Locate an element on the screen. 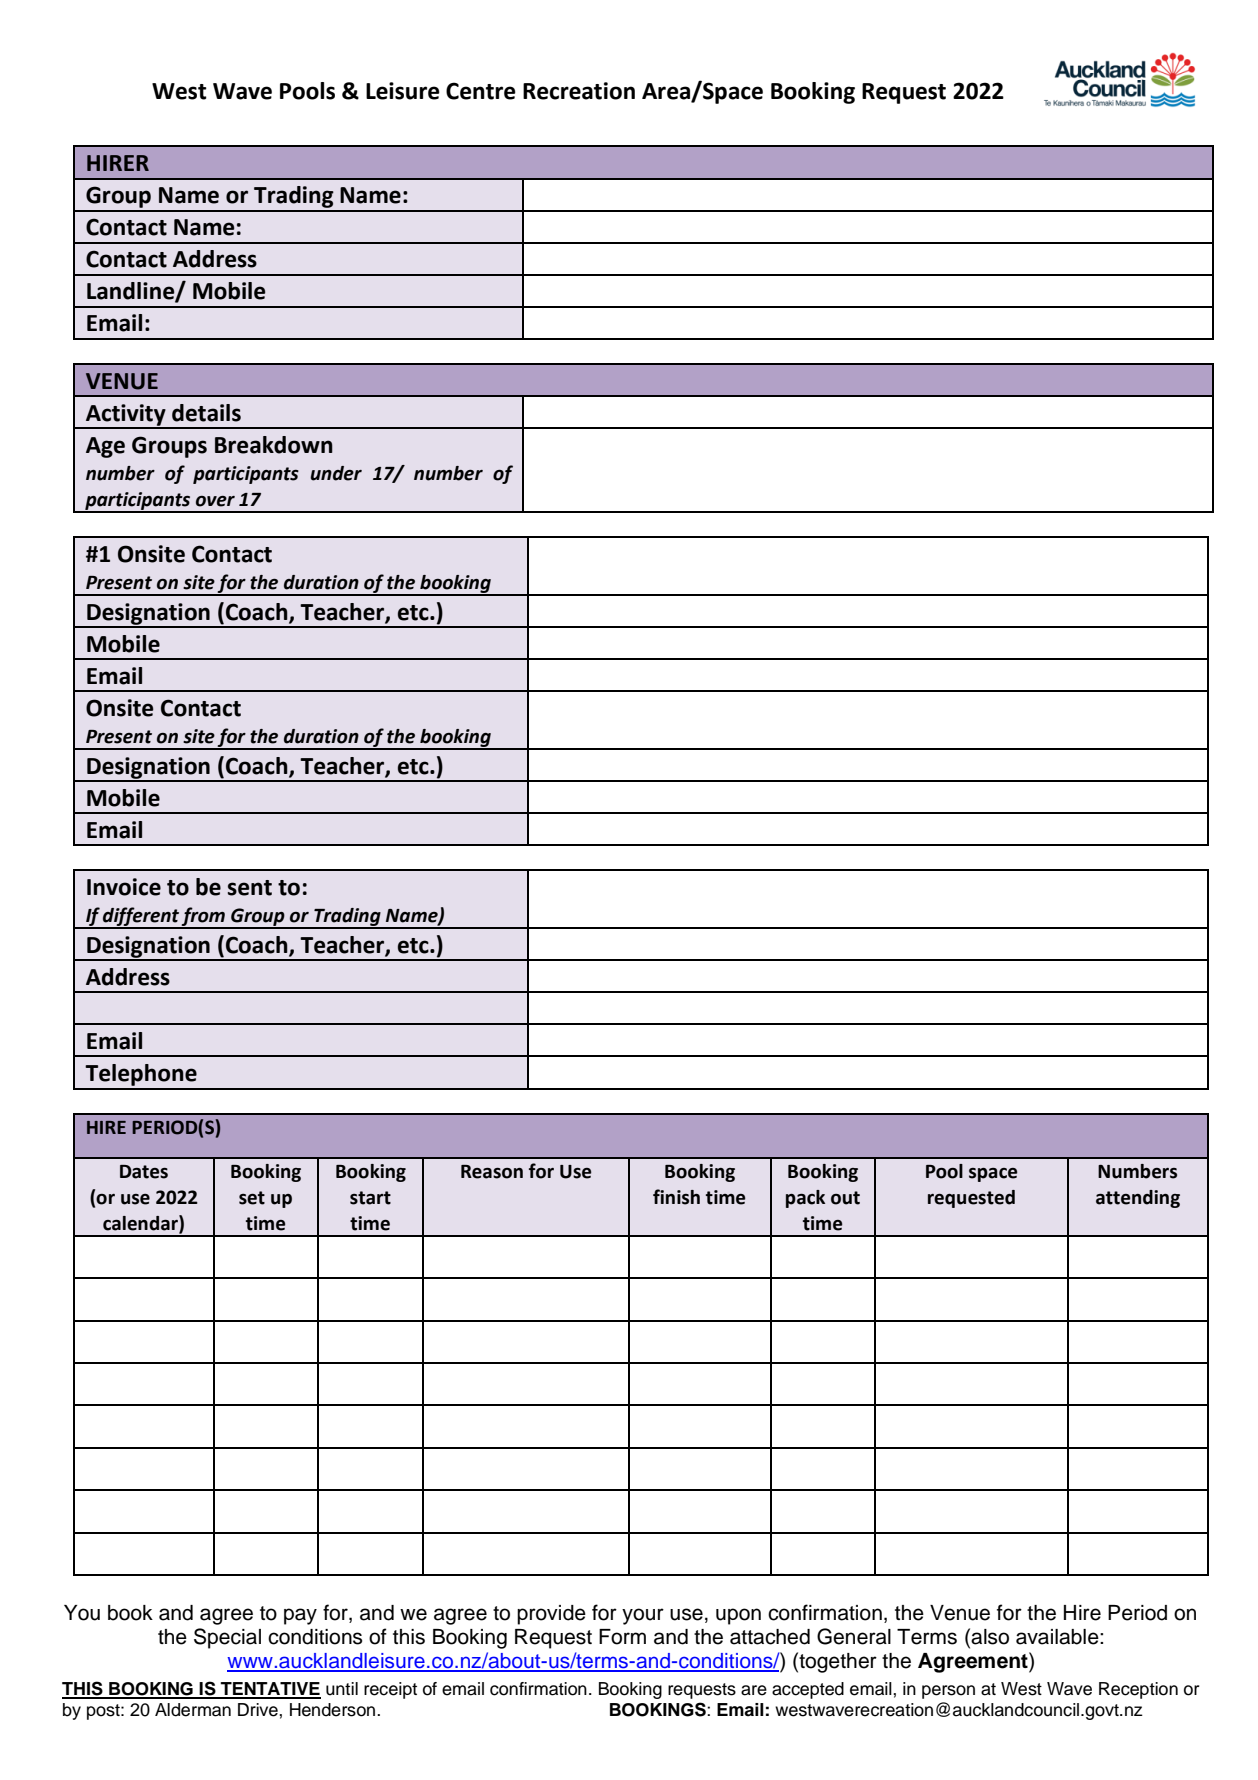 The height and width of the screenshot is (1780, 1258). finish is located at coordinates (676, 1197).
